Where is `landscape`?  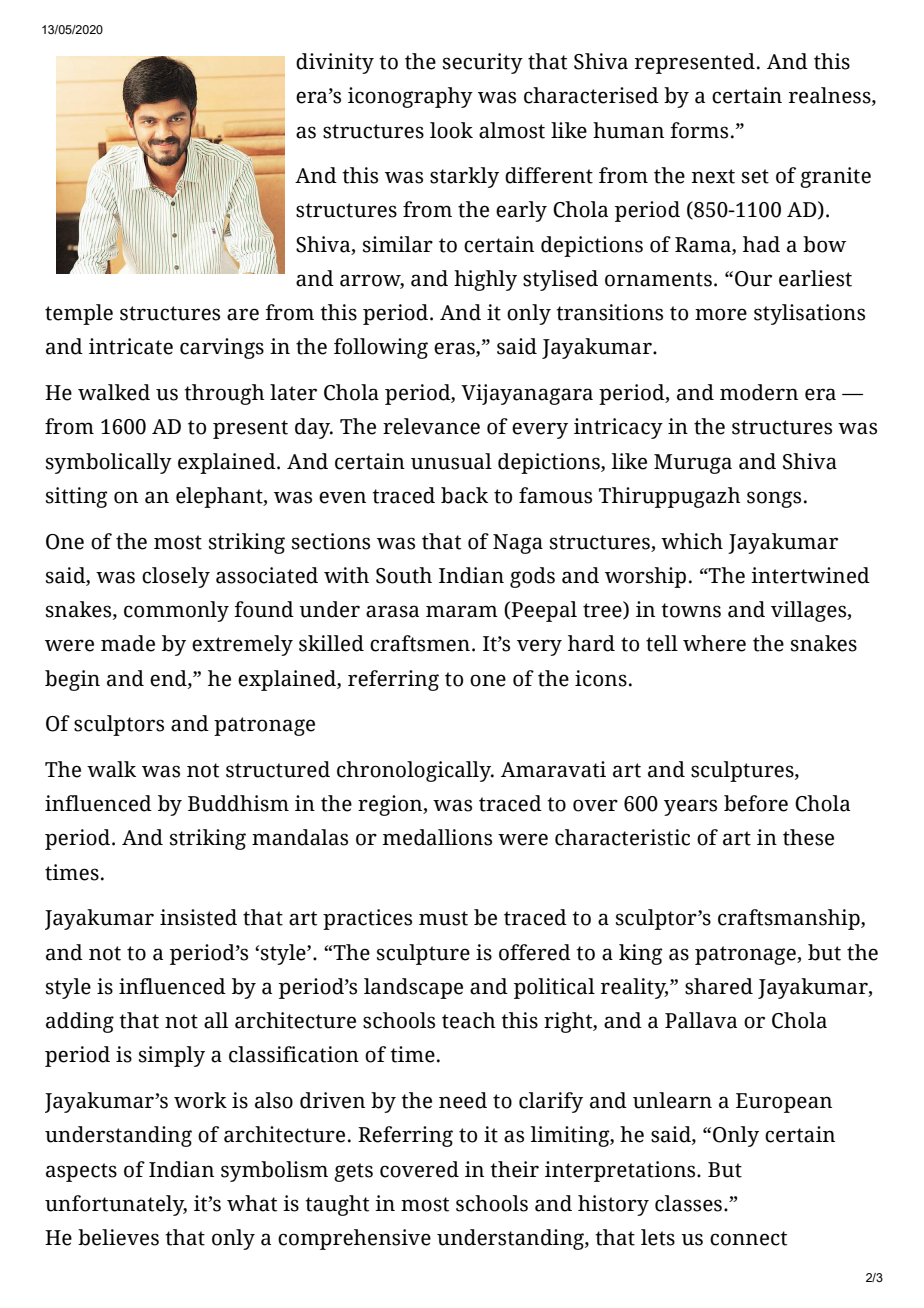
landscape is located at coordinates (413, 988).
